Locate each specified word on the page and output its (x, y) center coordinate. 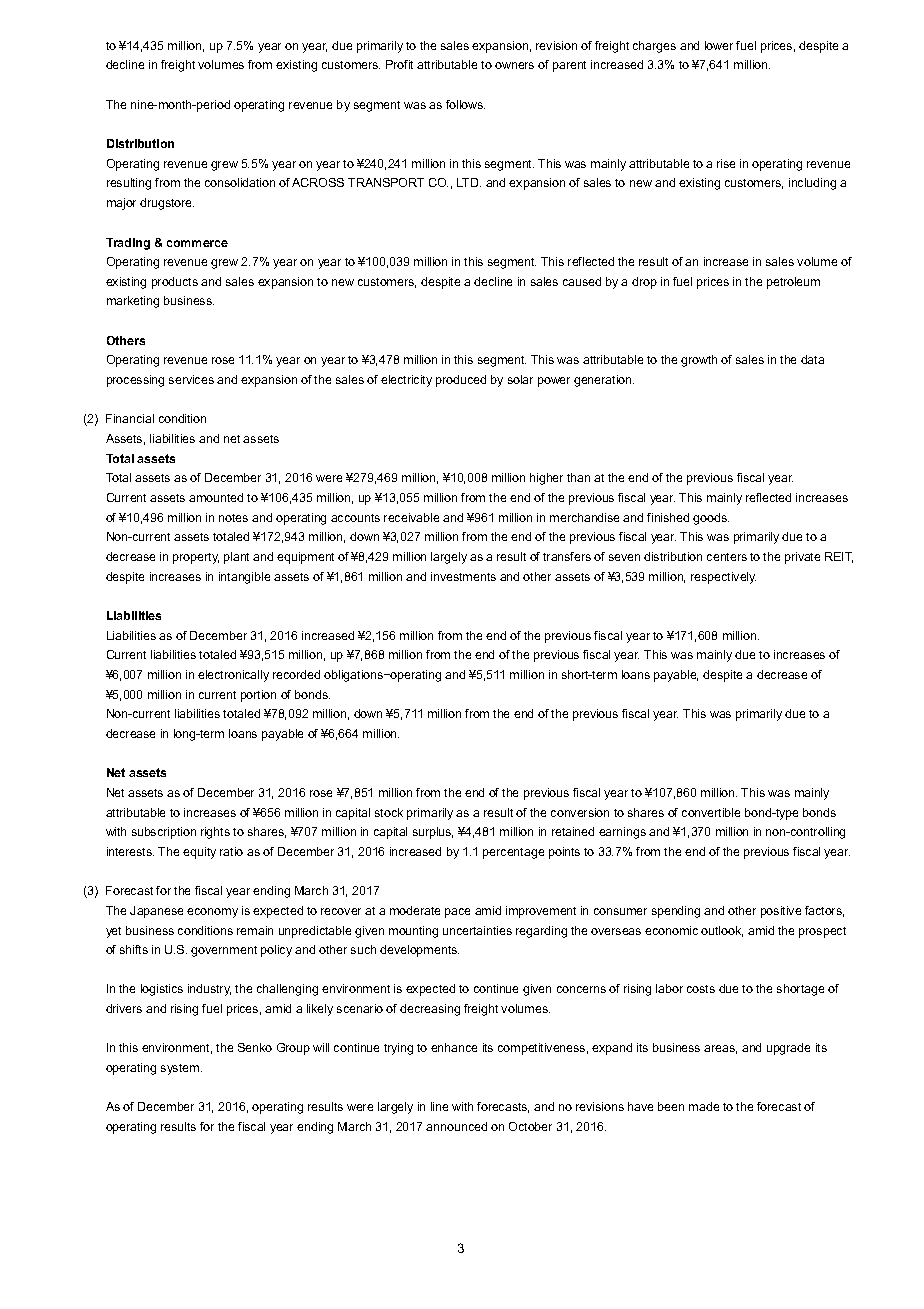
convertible (711, 812)
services (191, 379)
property (196, 558)
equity (199, 853)
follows (465, 104)
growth (699, 361)
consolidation (240, 182)
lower (719, 45)
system (181, 1069)
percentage (513, 853)
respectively (723, 578)
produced (461, 381)
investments (463, 576)
